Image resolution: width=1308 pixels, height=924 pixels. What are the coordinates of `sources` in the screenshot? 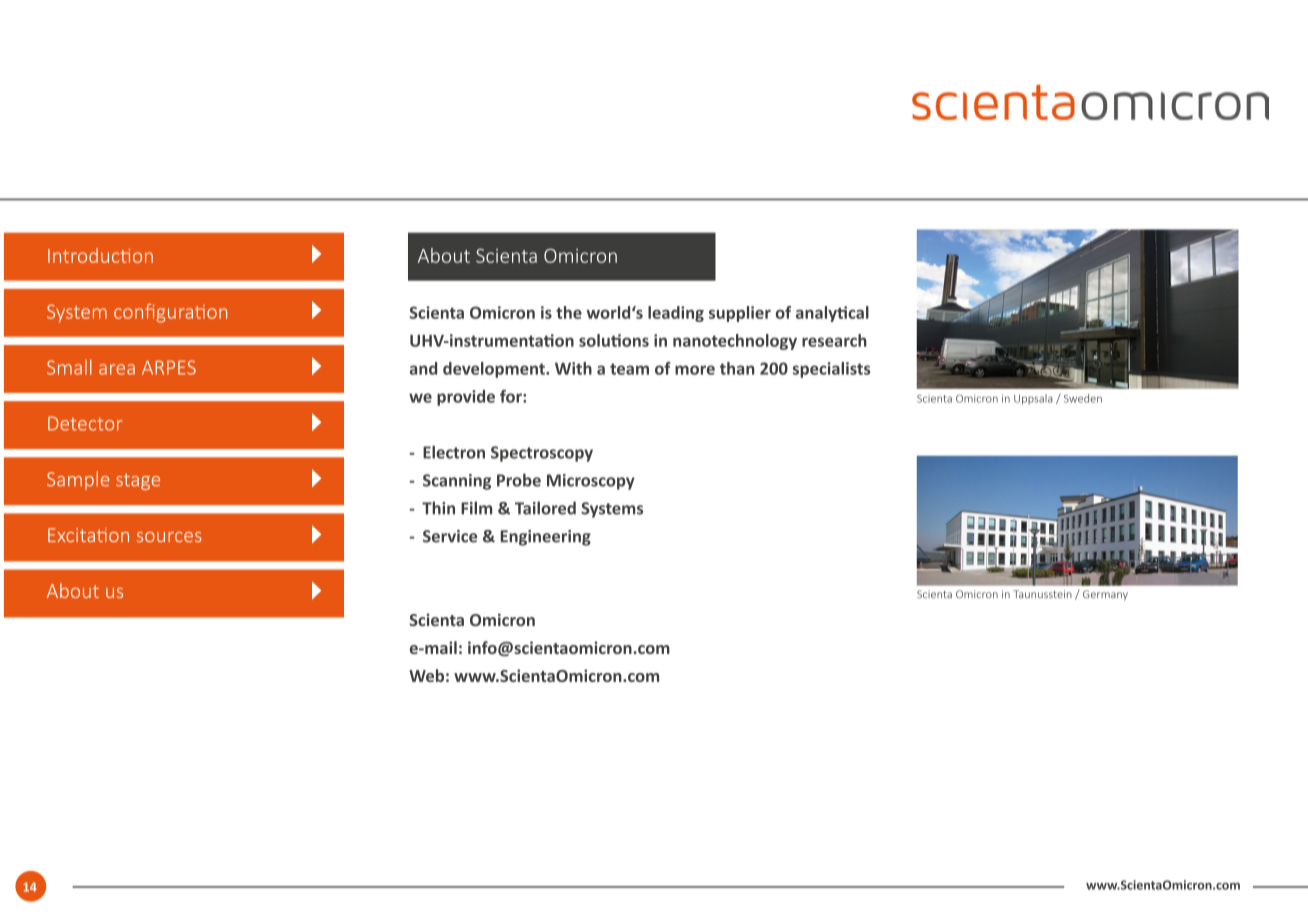 It's located at (169, 537).
